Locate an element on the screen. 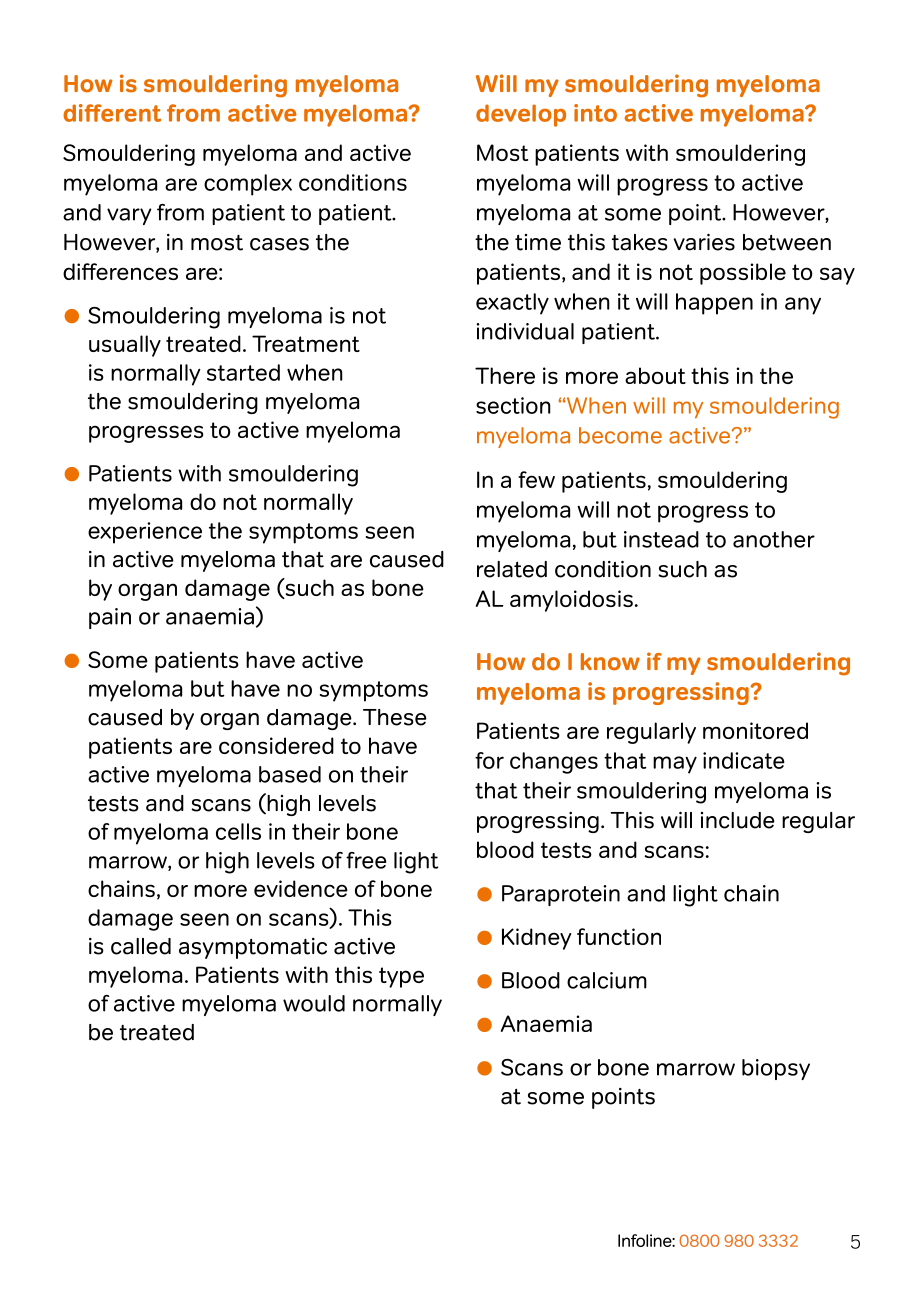  complex is located at coordinates (248, 185).
